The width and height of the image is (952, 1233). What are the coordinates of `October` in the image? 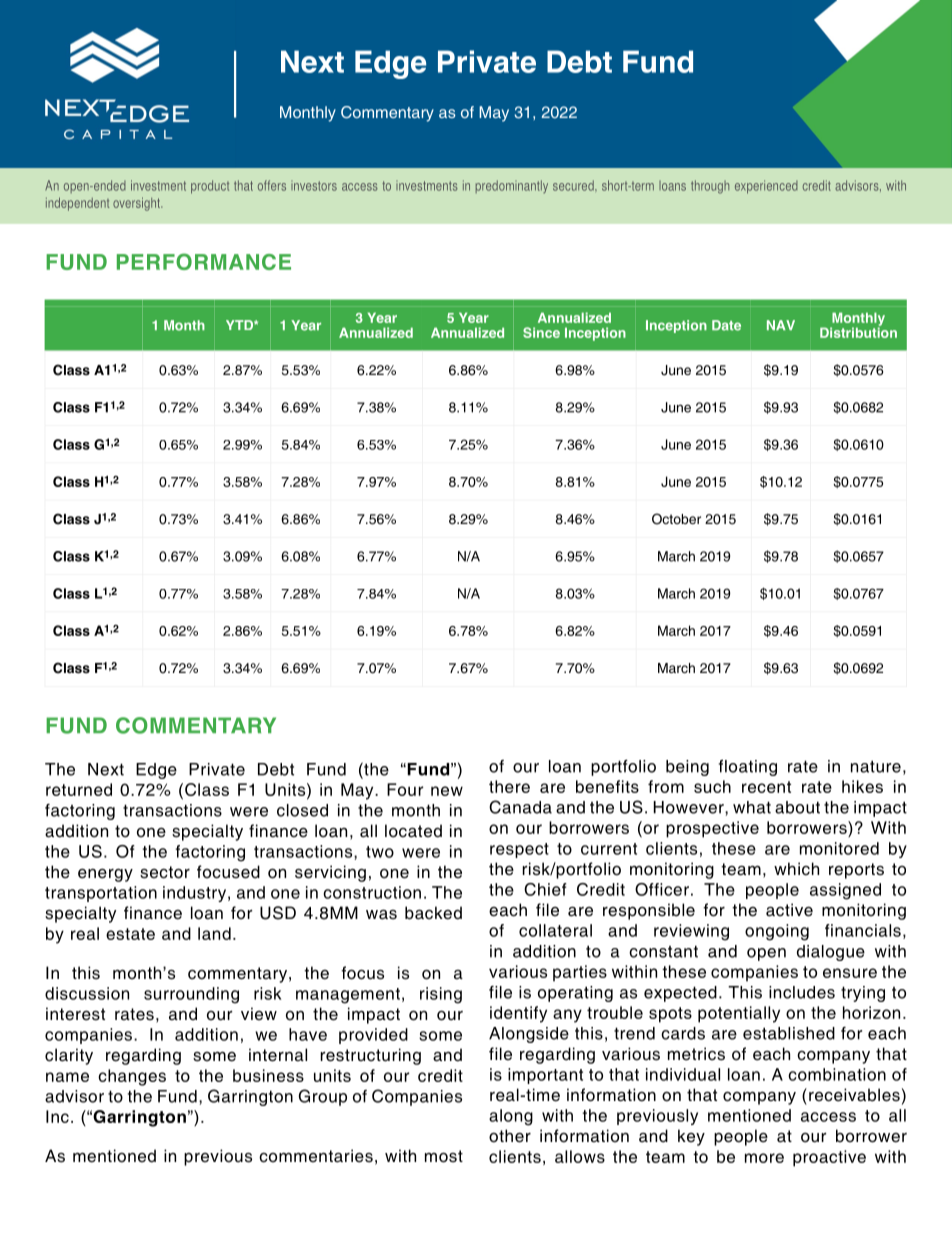 It's located at (676, 519).
